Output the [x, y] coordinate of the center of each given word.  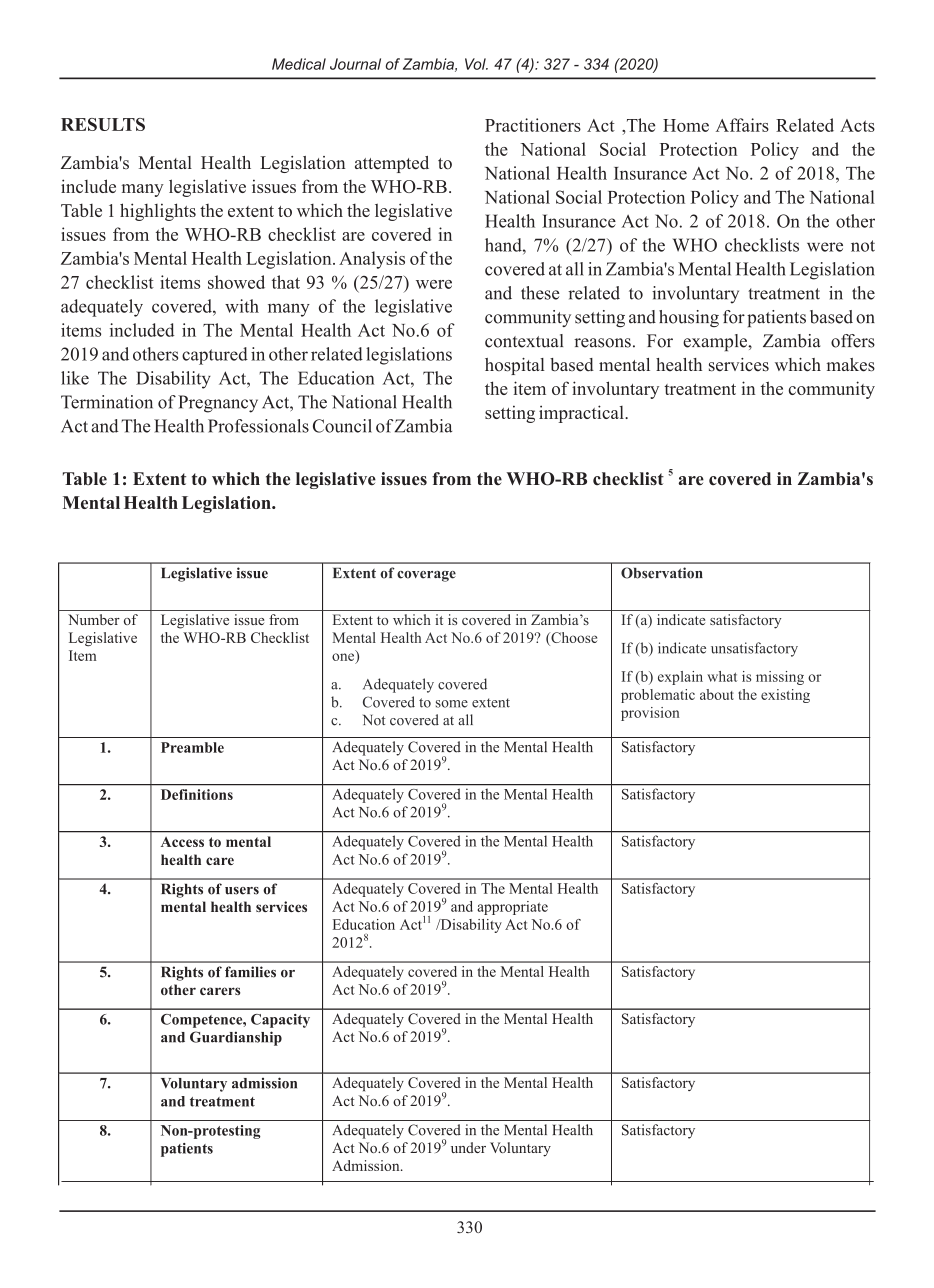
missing [780, 678]
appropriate [513, 908]
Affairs [742, 125]
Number [94, 619]
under [468, 1147]
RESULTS [103, 124]
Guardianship [236, 1038]
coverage [426, 576]
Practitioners [533, 125]
